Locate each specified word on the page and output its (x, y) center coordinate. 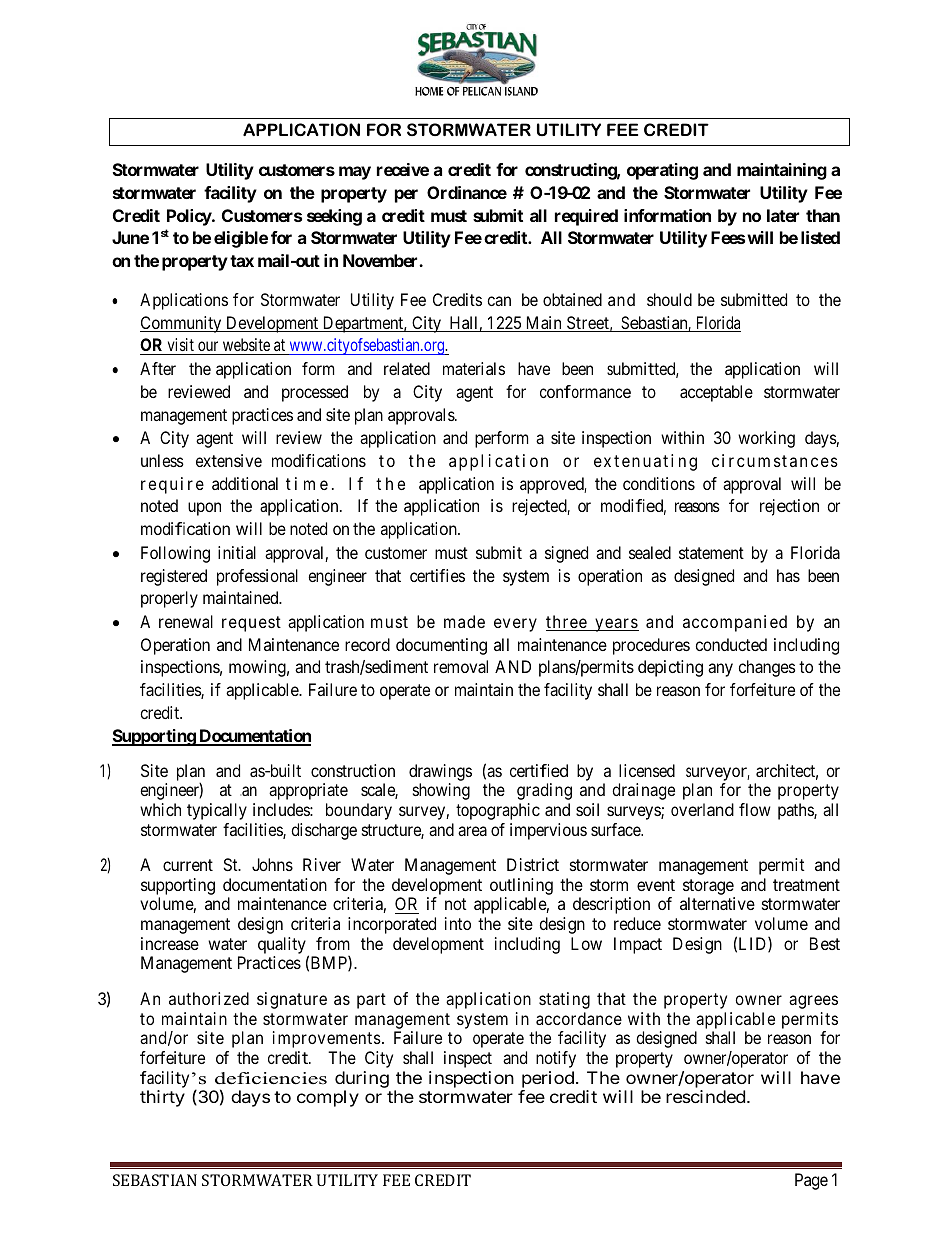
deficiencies (271, 1078)
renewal (186, 621)
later (783, 215)
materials (474, 368)
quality (283, 947)
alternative (717, 903)
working (766, 439)
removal (461, 666)
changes (767, 668)
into (458, 923)
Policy (190, 217)
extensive (229, 460)
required (586, 217)
